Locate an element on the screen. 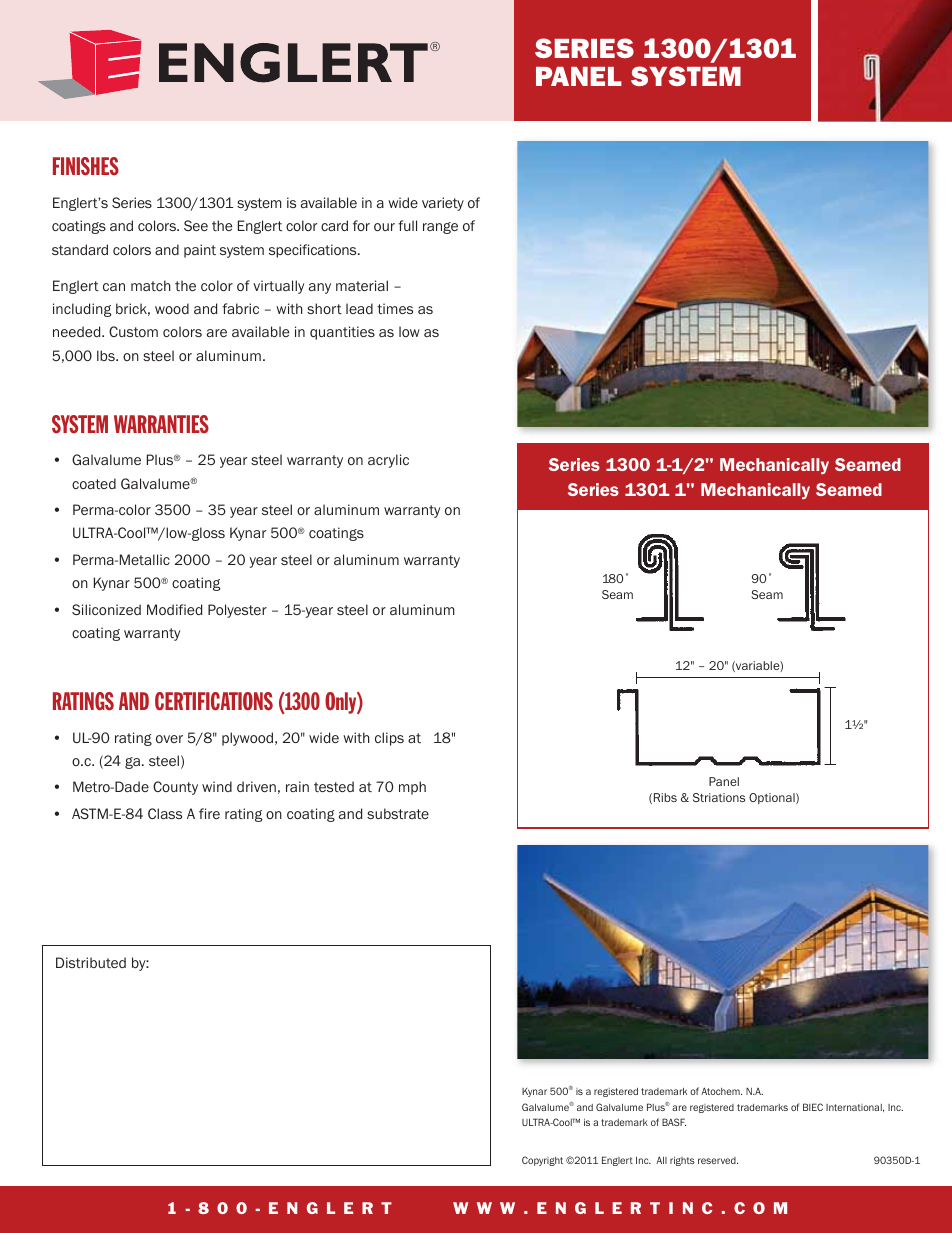  variety is located at coordinates (443, 204).
